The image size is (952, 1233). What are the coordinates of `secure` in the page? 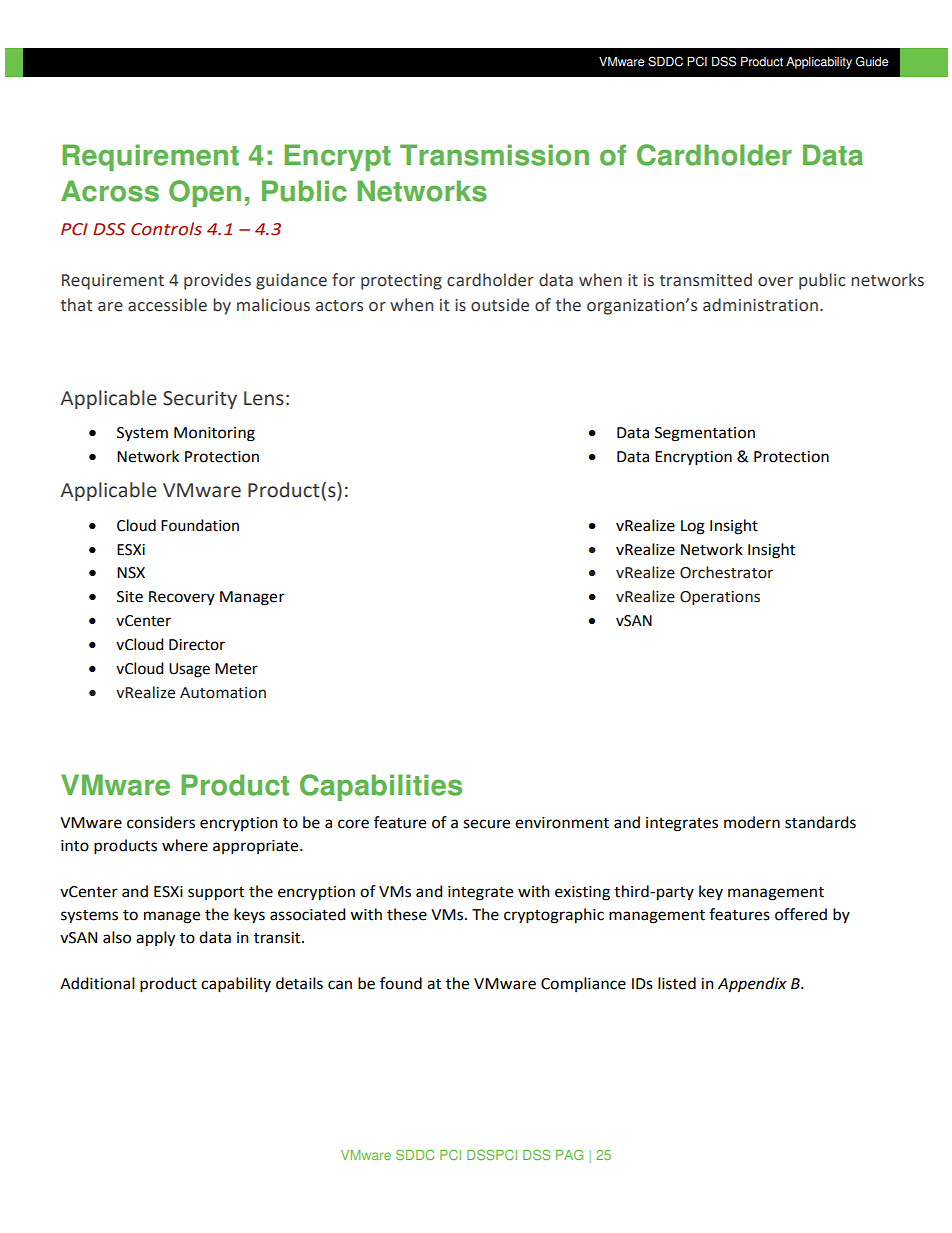 It's located at (486, 824).
